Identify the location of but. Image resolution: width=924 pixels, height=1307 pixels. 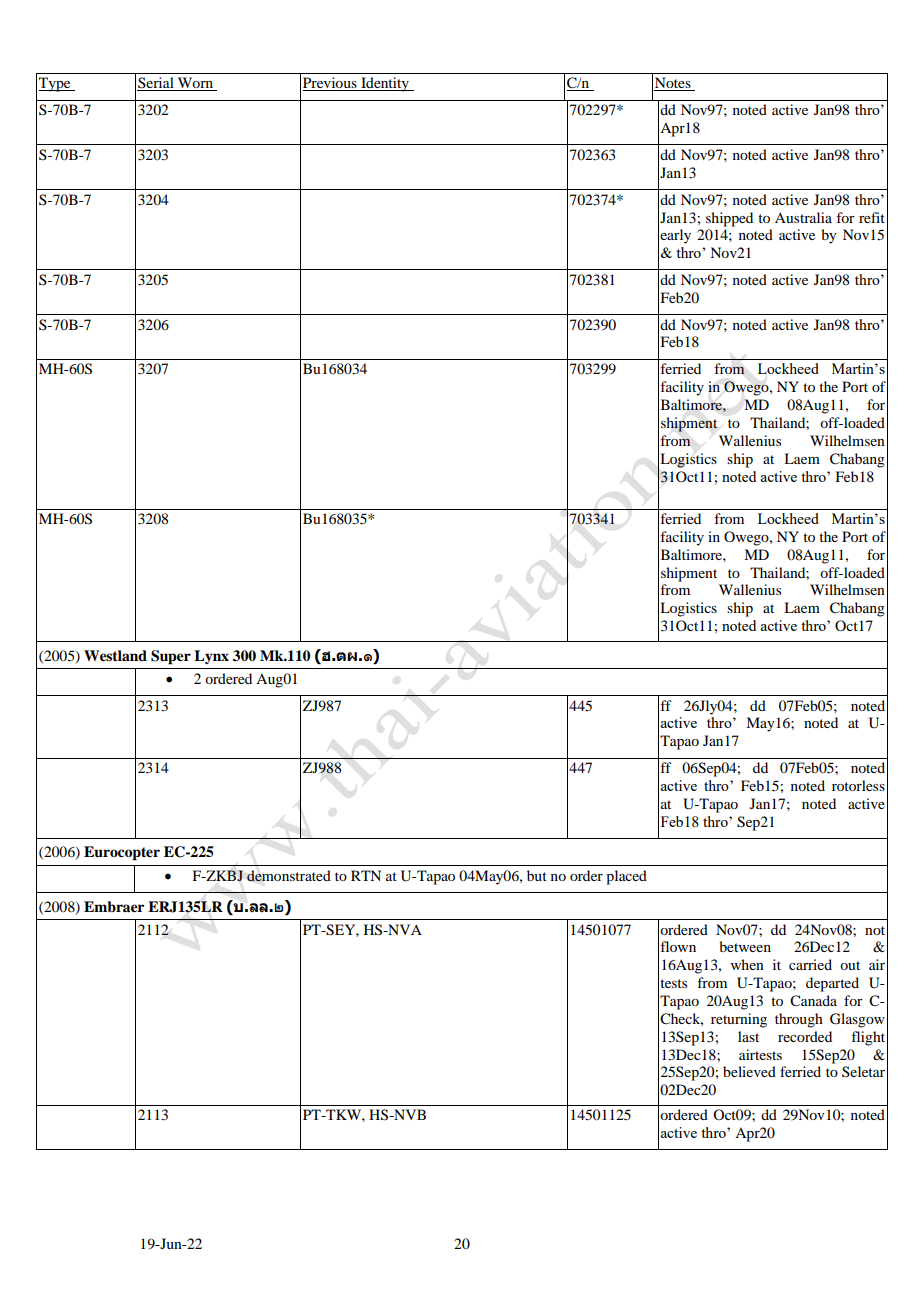
(537, 875).
